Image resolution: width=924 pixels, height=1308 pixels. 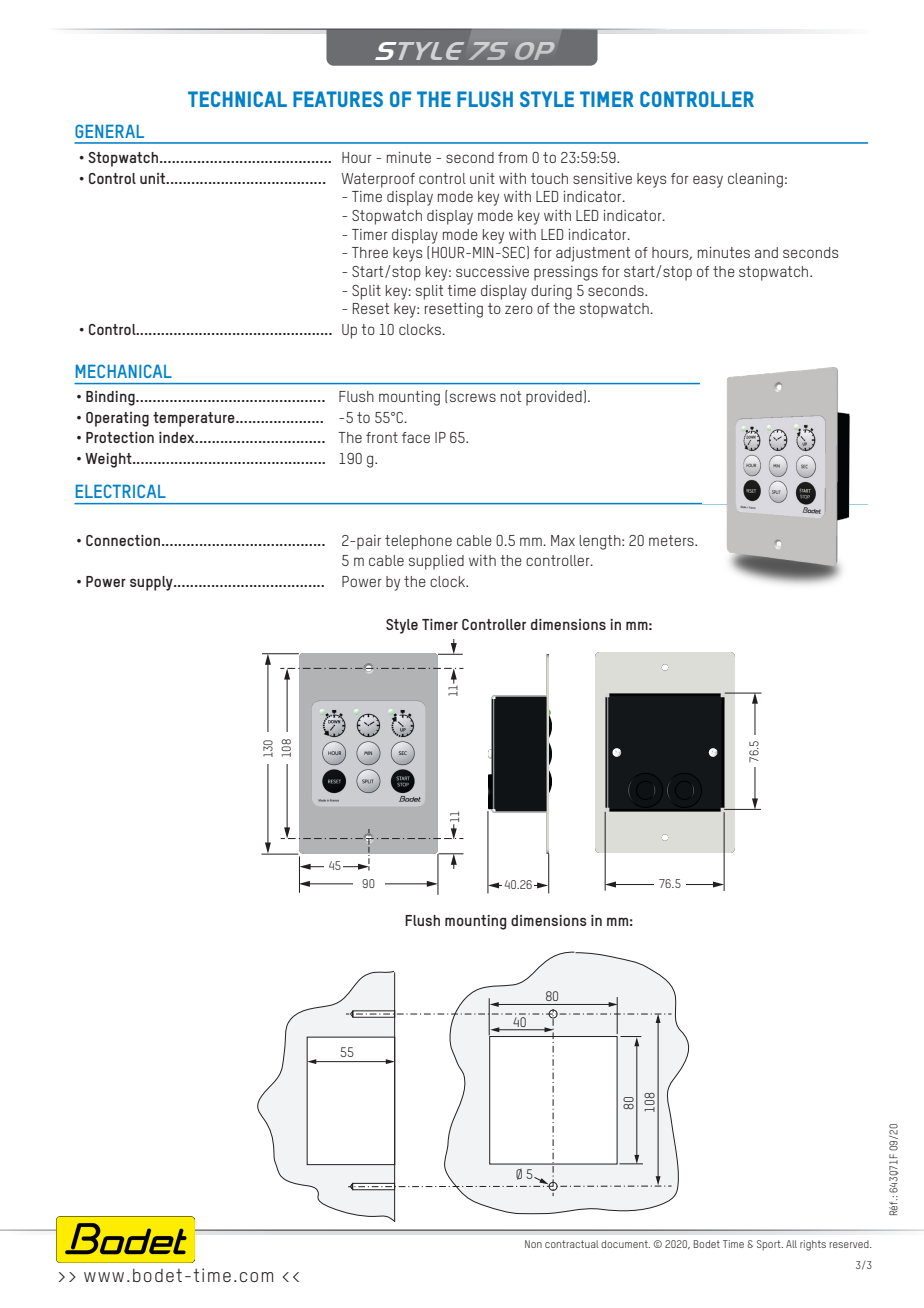 I want to click on contractual, so click(x=572, y=1244).
